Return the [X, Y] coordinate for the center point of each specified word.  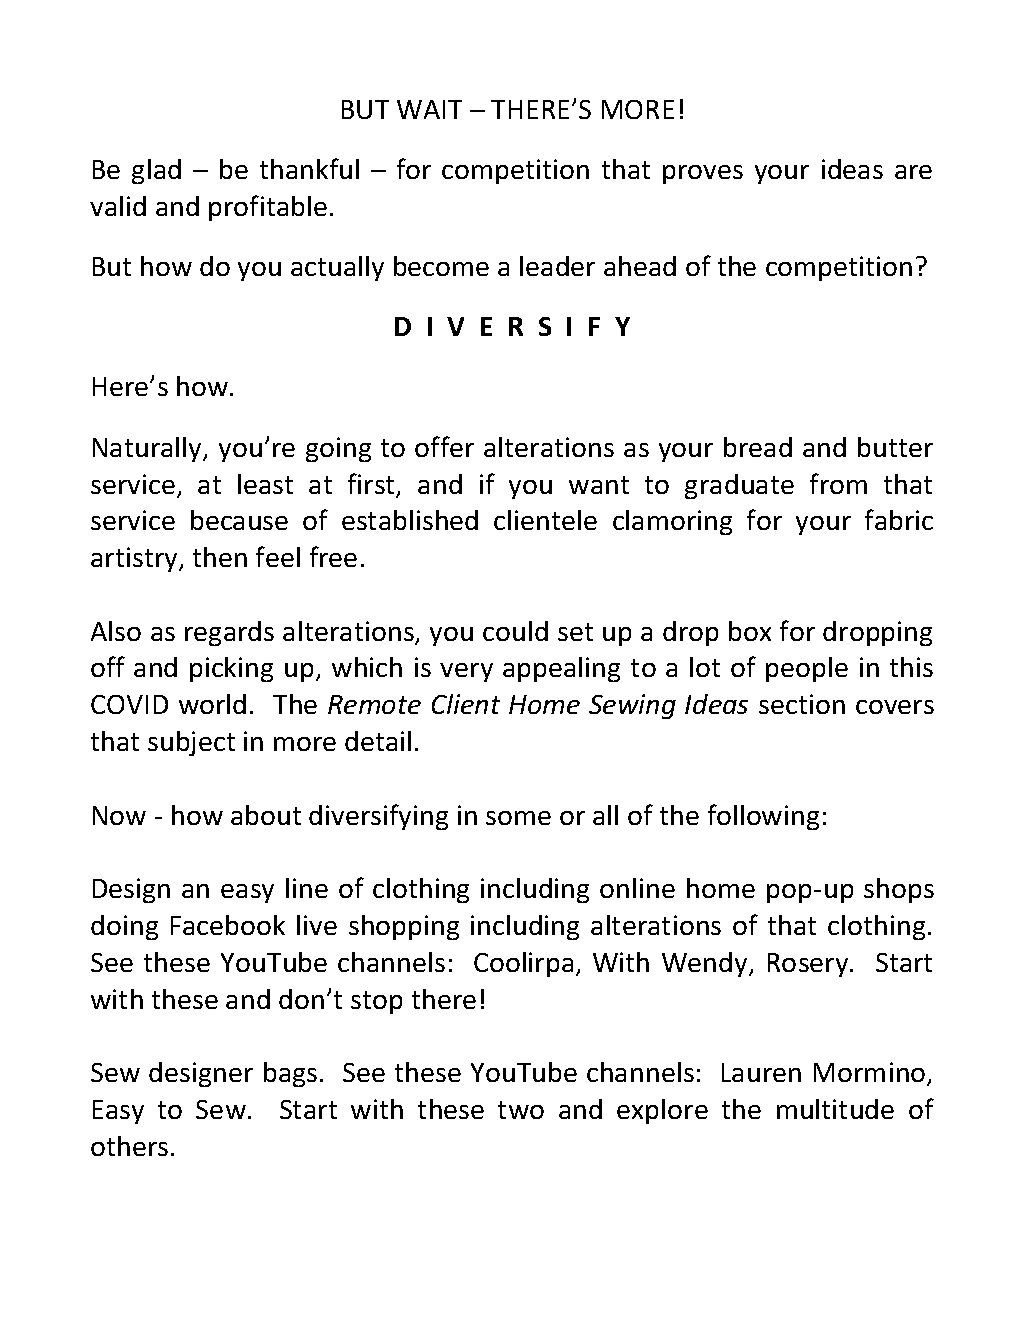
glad [156, 171]
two [521, 1110]
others [129, 1146]
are [913, 172]
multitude [835, 1109]
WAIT [429, 109]
